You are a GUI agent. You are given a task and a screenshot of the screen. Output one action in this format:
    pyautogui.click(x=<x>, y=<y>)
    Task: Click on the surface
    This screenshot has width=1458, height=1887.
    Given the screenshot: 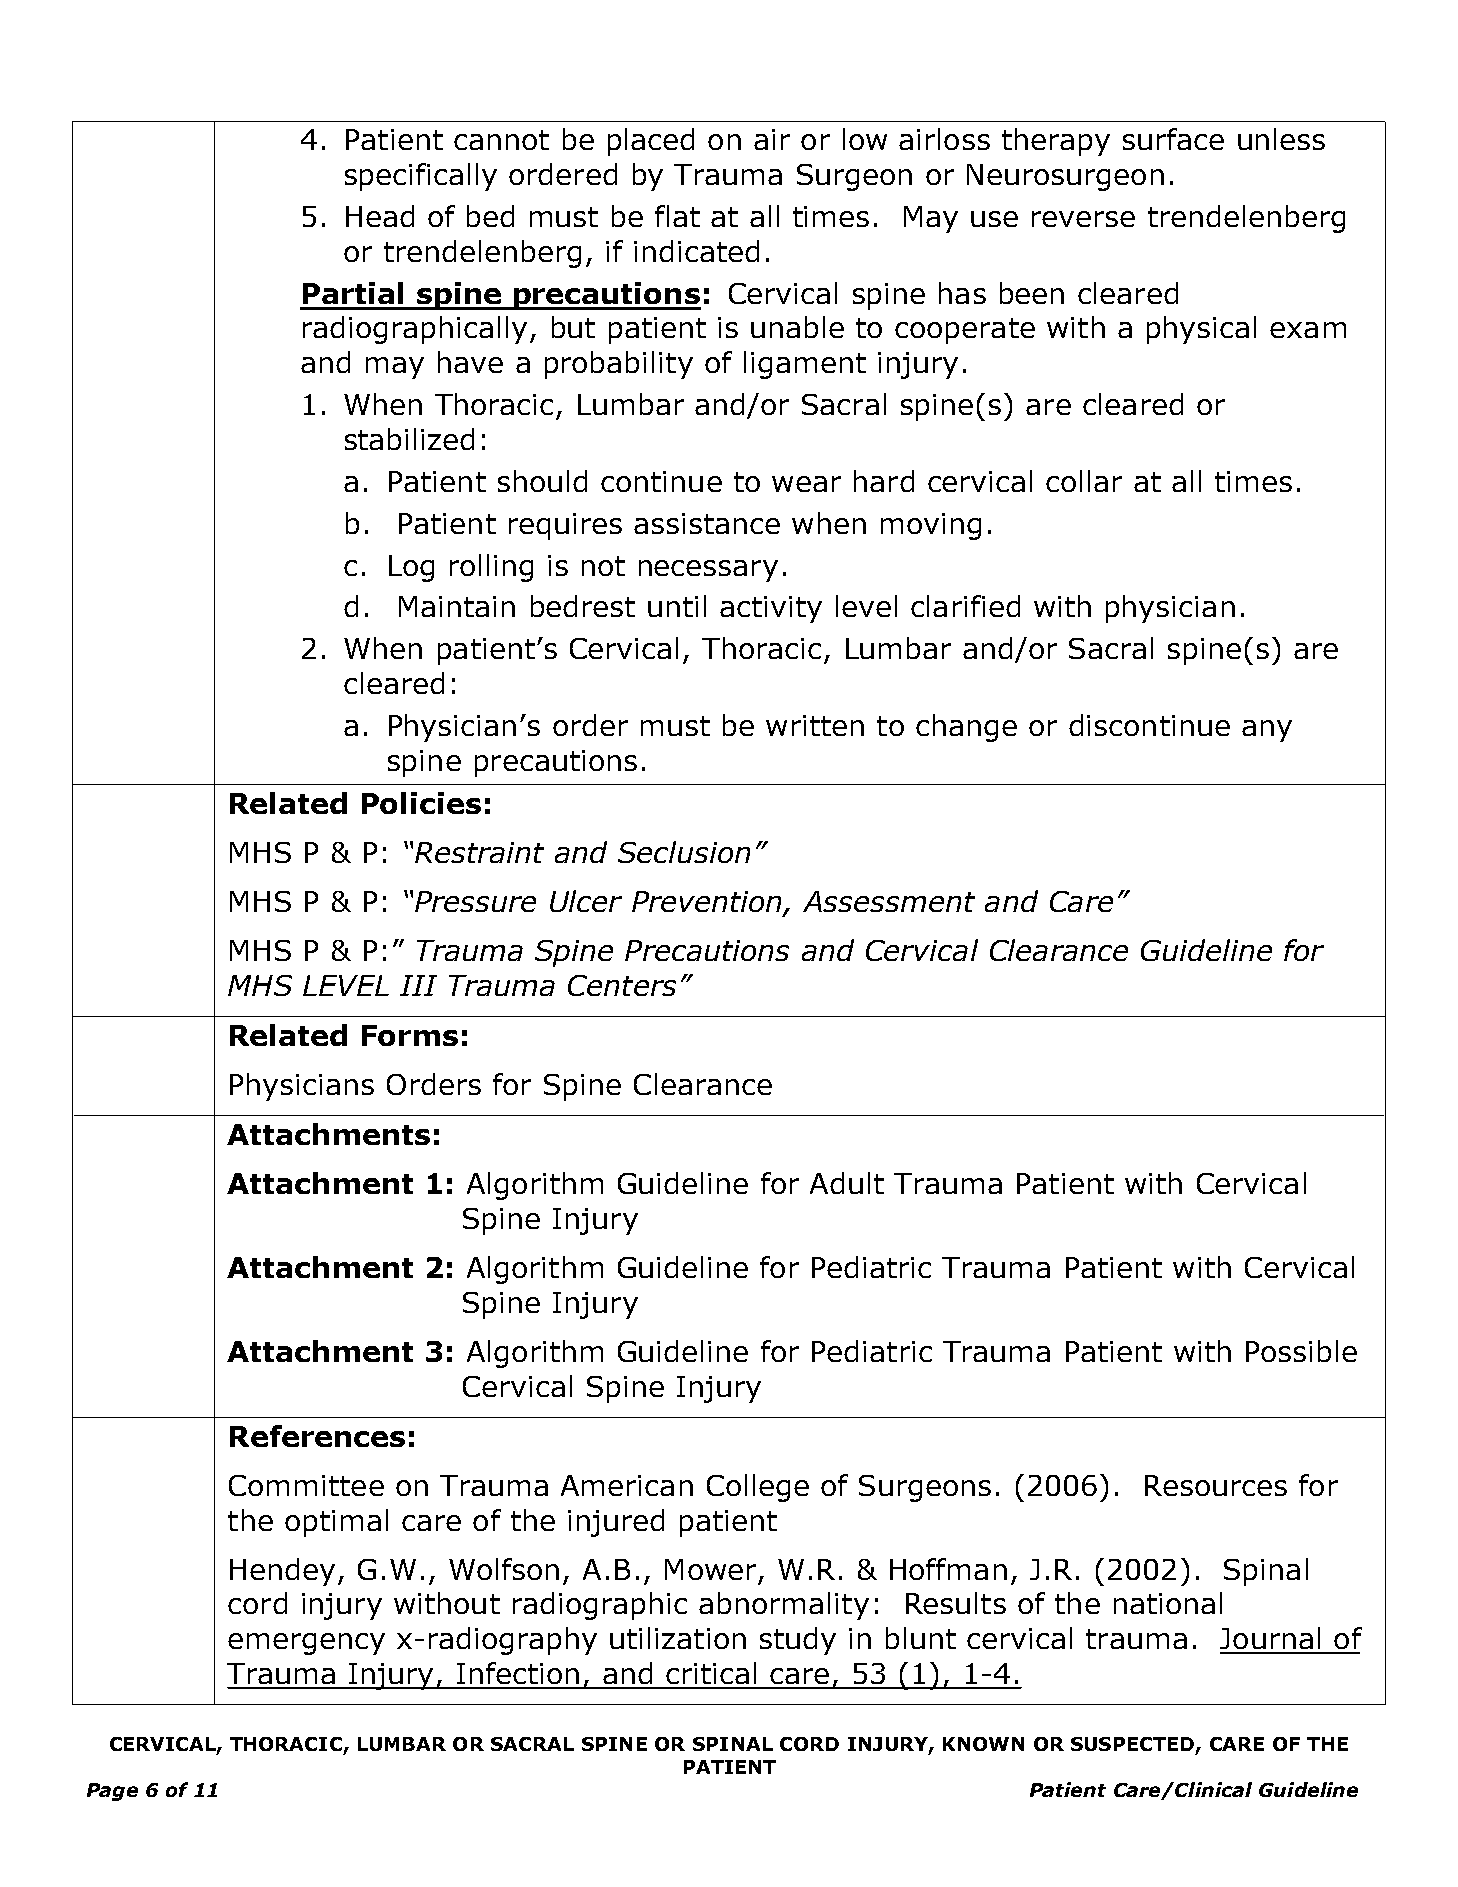 What is the action you would take?
    pyautogui.click(x=1173, y=139)
